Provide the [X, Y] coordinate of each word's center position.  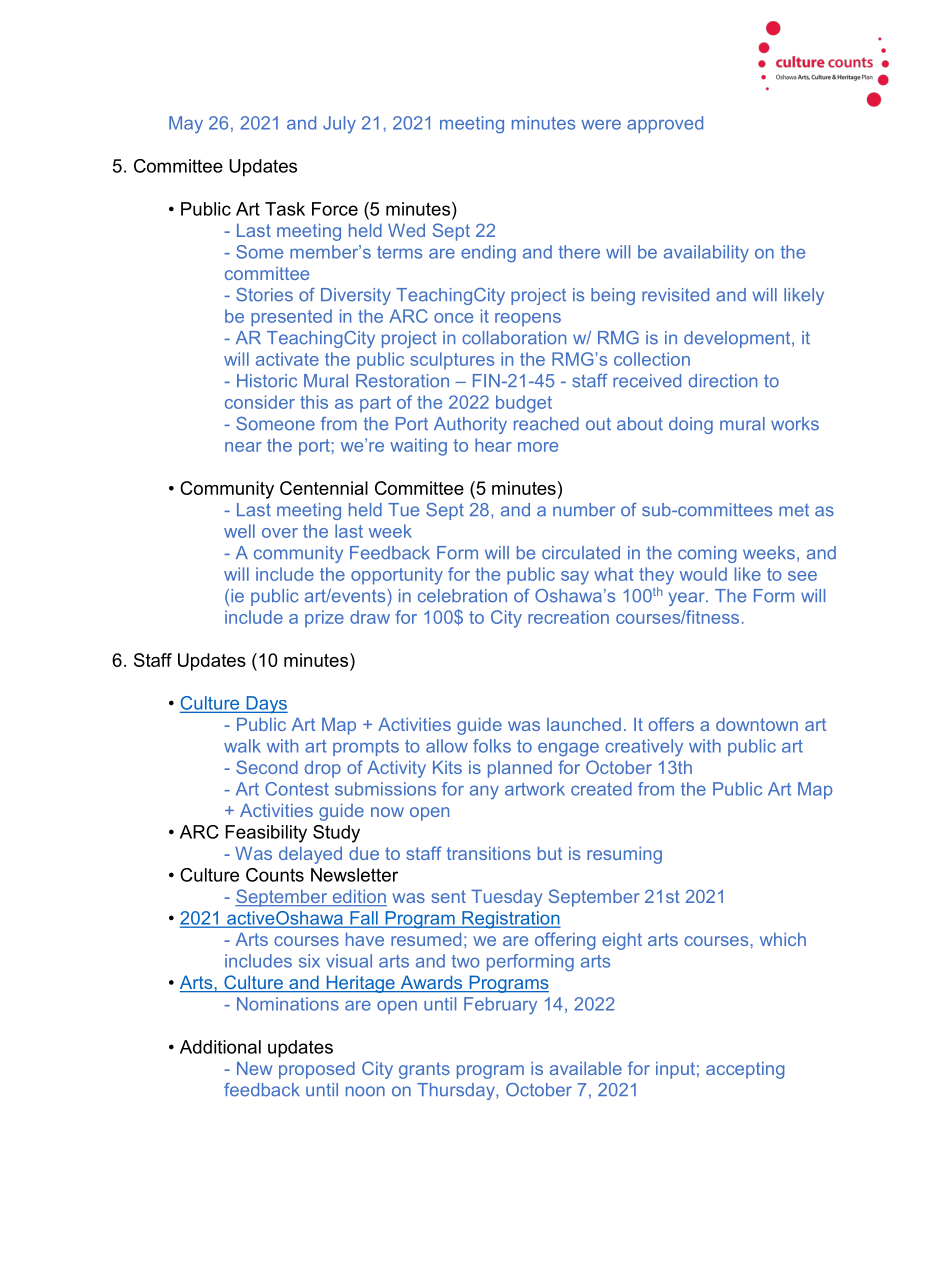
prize [324, 619]
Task [285, 209]
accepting [745, 1070]
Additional [220, 1047]
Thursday [457, 1091]
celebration [462, 596]
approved [665, 124]
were [601, 124]
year [688, 599]
